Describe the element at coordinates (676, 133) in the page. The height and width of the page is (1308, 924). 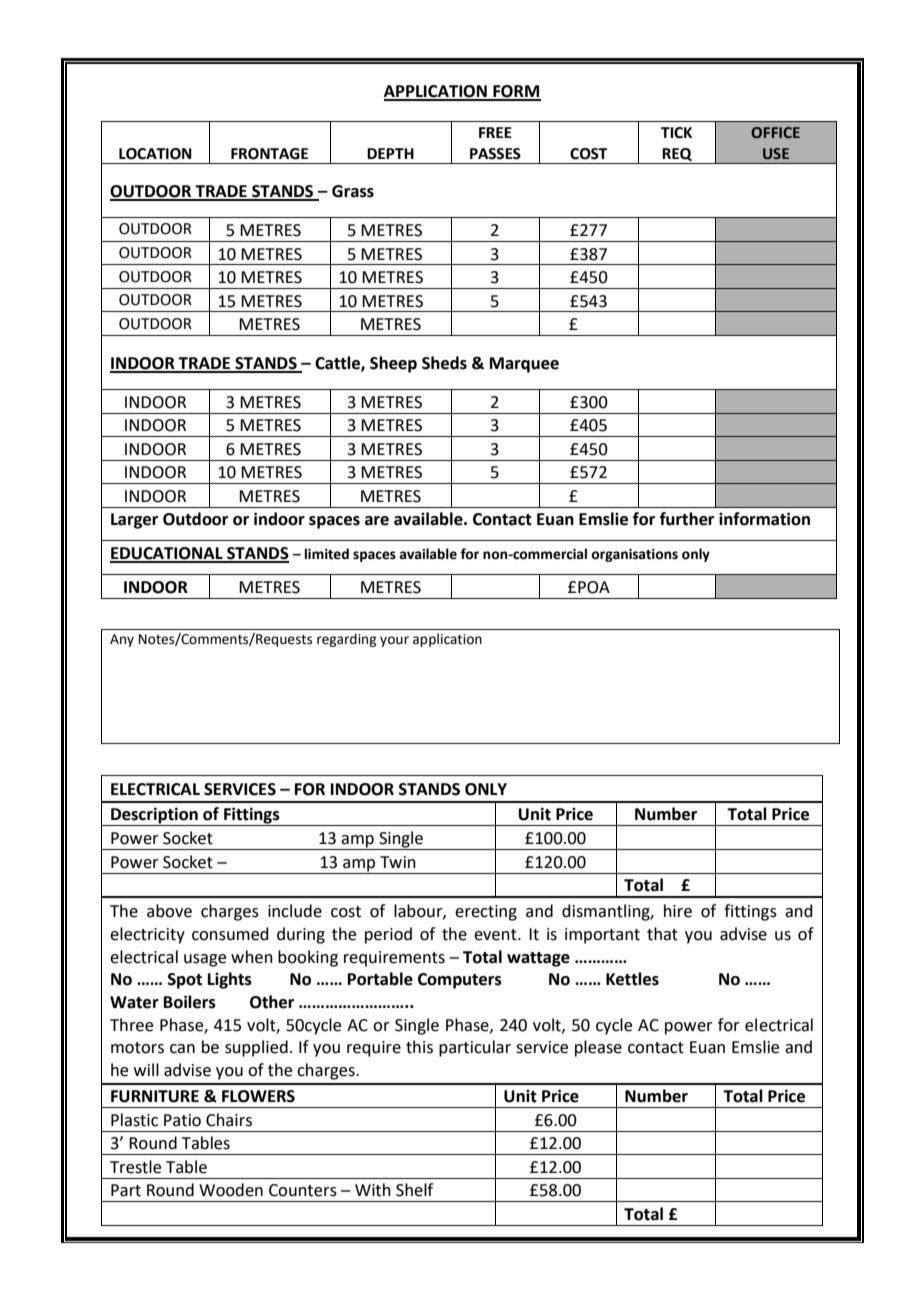
I see `TICK` at that location.
